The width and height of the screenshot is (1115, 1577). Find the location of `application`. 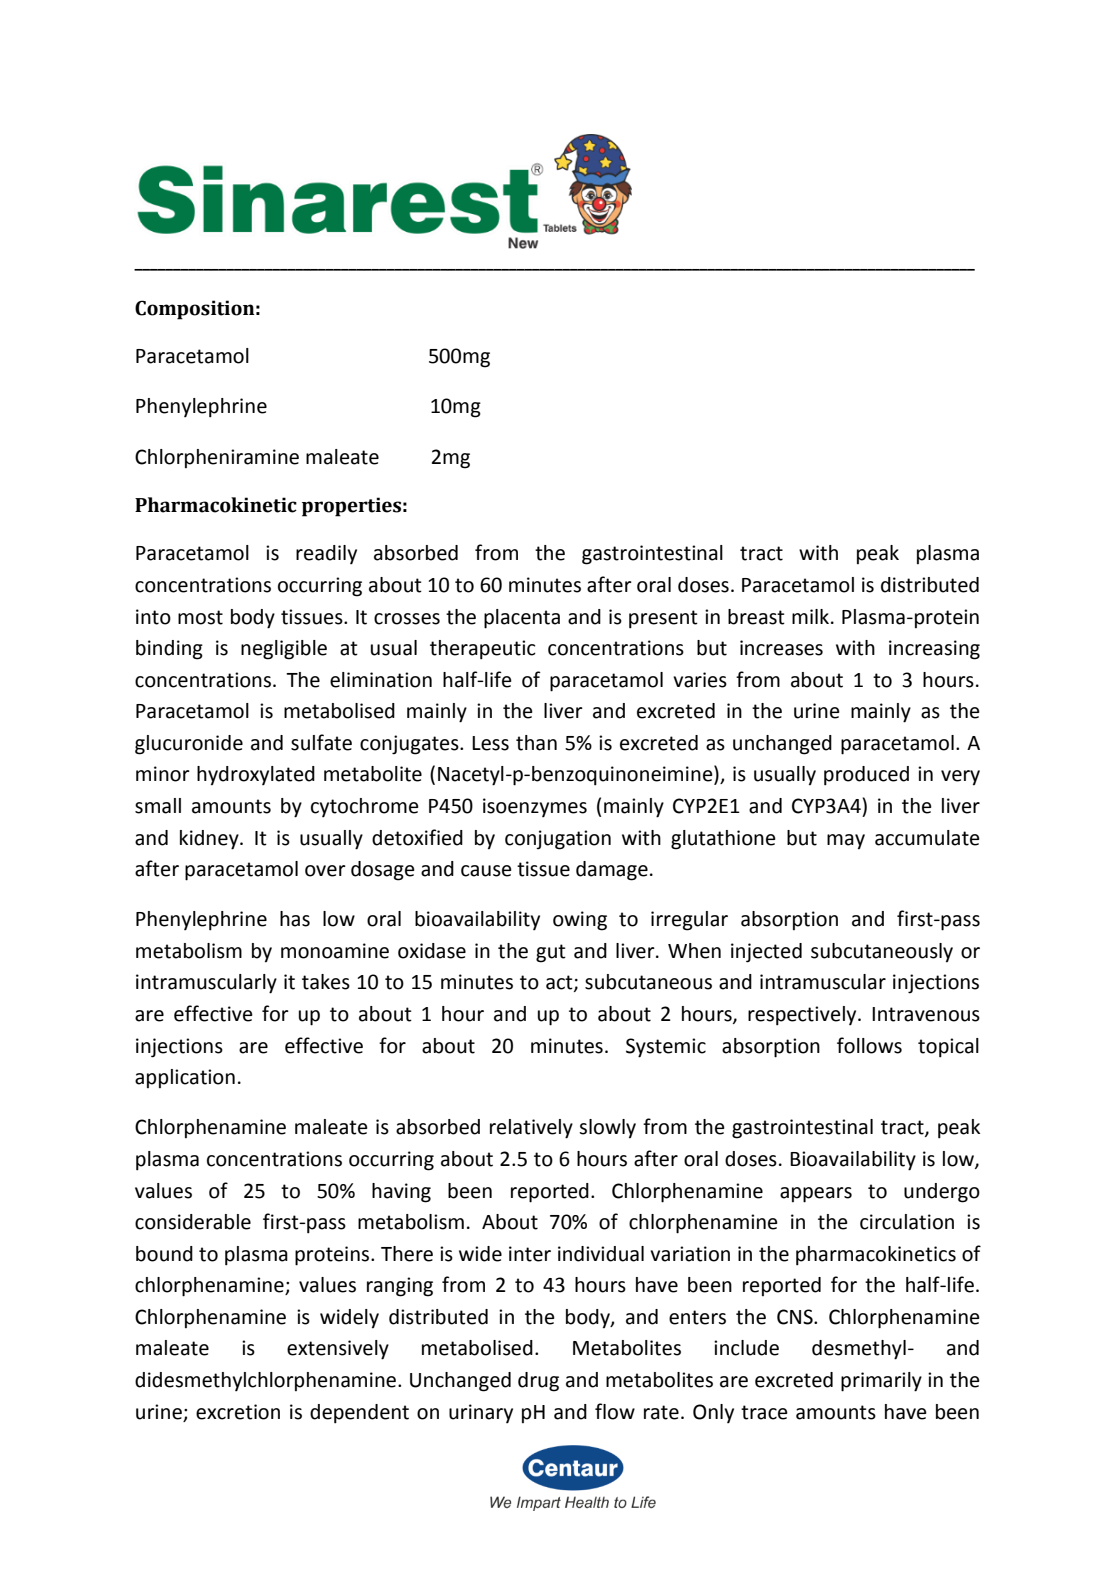

application is located at coordinates (185, 1078).
